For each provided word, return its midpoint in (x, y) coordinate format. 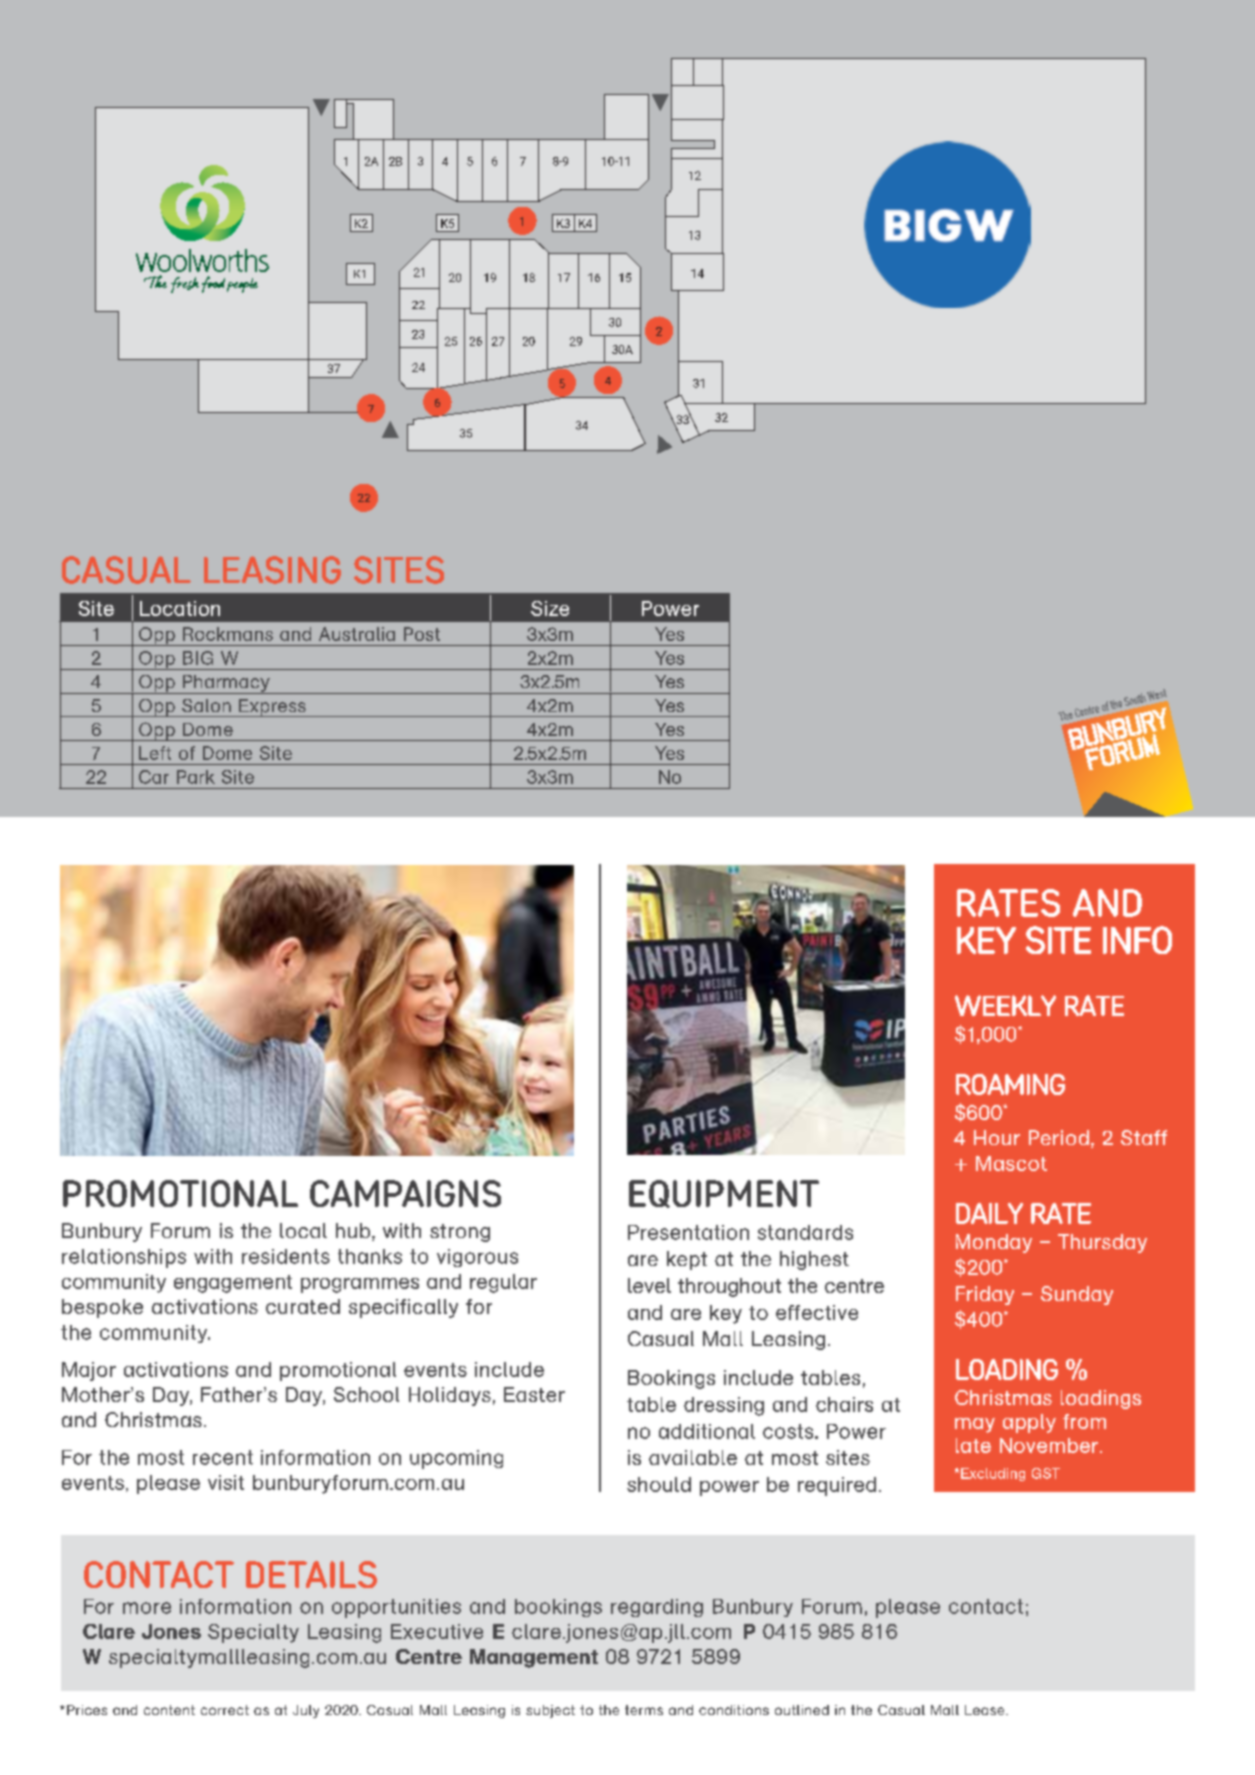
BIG (198, 658)
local (303, 1230)
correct (225, 1710)
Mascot (1011, 1163)
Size (550, 608)
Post (422, 634)
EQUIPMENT (724, 1194)
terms (644, 1710)
